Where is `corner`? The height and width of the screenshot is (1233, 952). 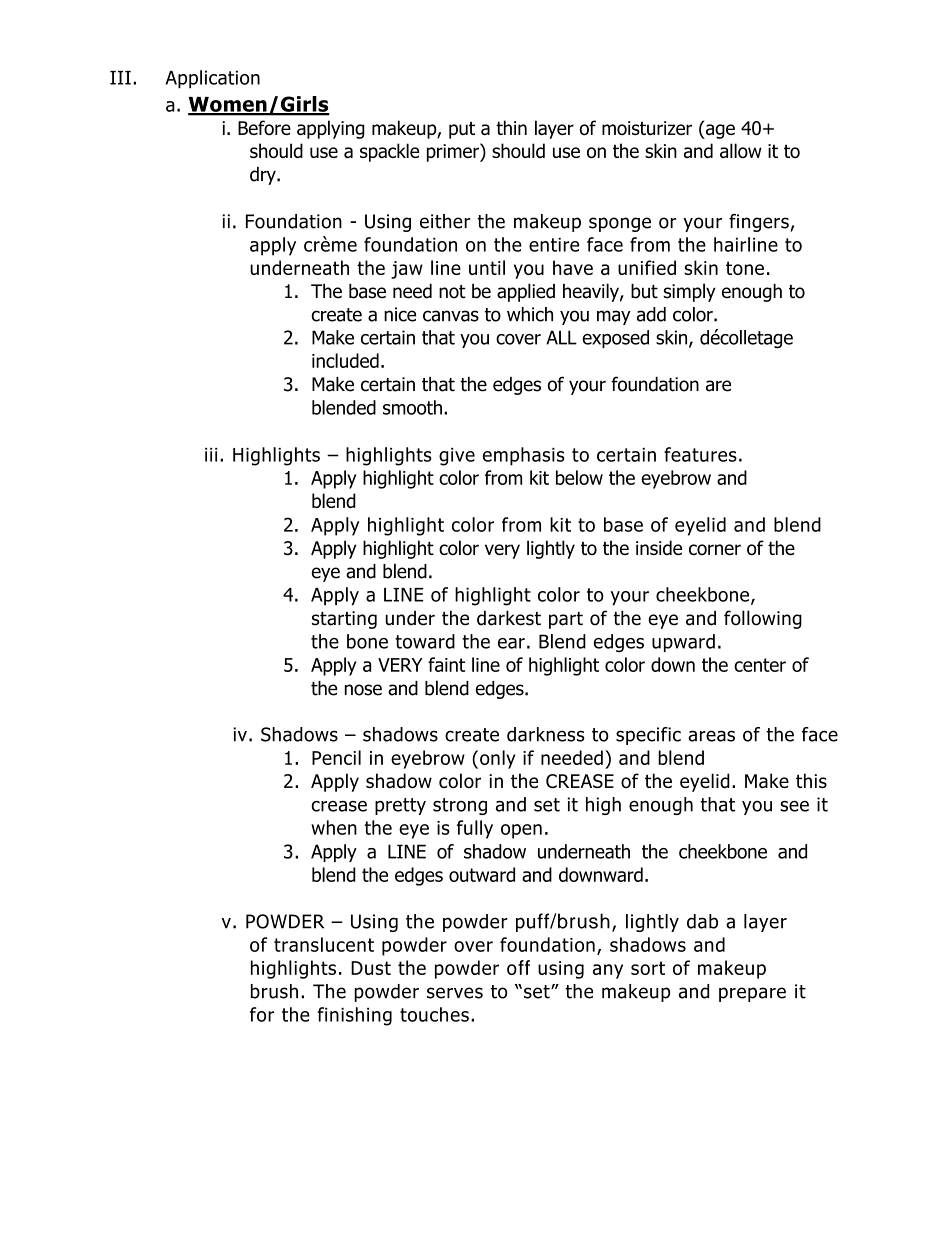
corner is located at coordinates (715, 549).
